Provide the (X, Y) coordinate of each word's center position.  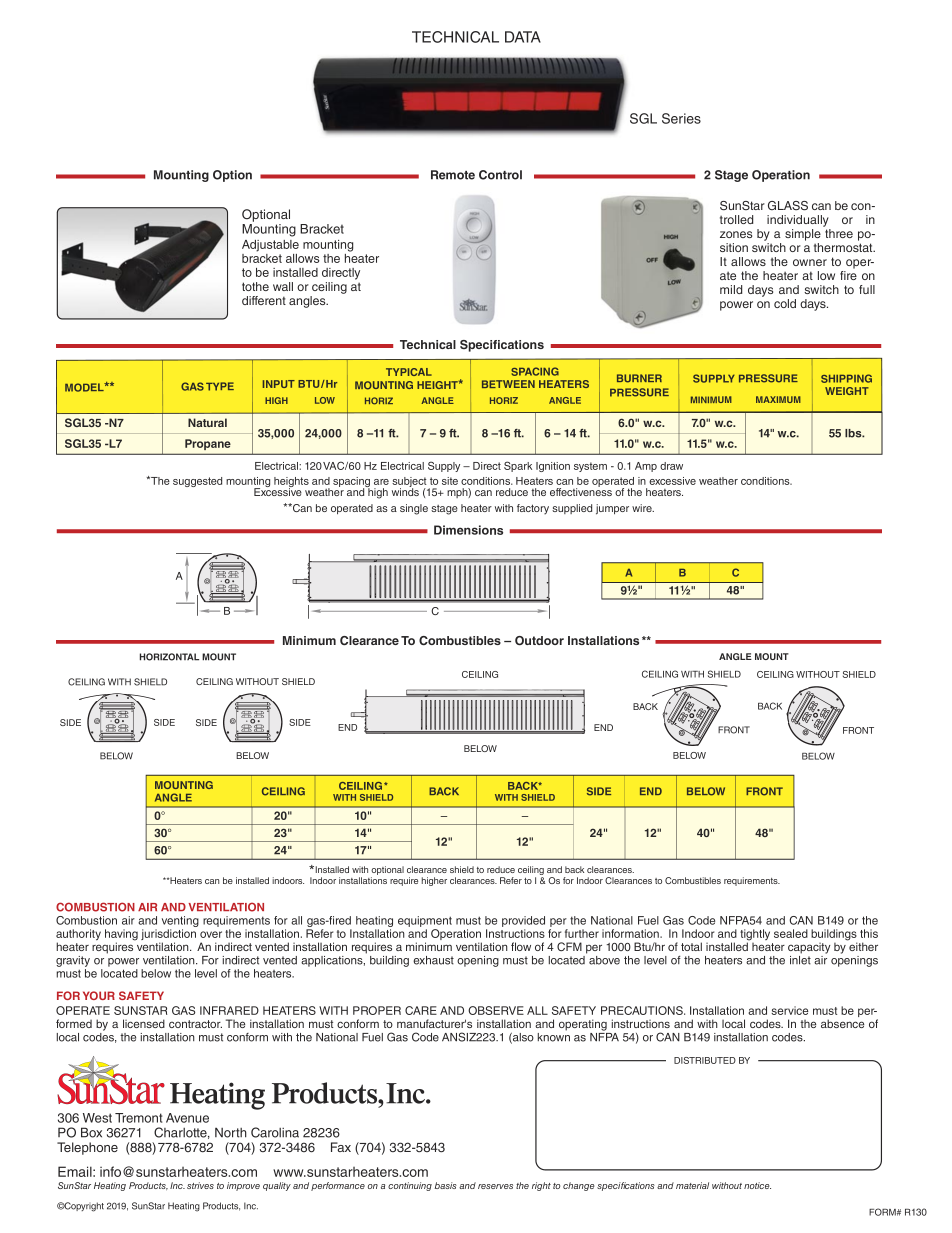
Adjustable (270, 246)
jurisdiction (168, 936)
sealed (791, 933)
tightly (755, 936)
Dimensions (468, 530)
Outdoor (539, 641)
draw (671, 466)
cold (785, 303)
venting (180, 923)
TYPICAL (409, 372)
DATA (523, 37)
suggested (197, 482)
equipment (425, 923)
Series (681, 118)
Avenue (187, 1118)
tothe (255, 286)
